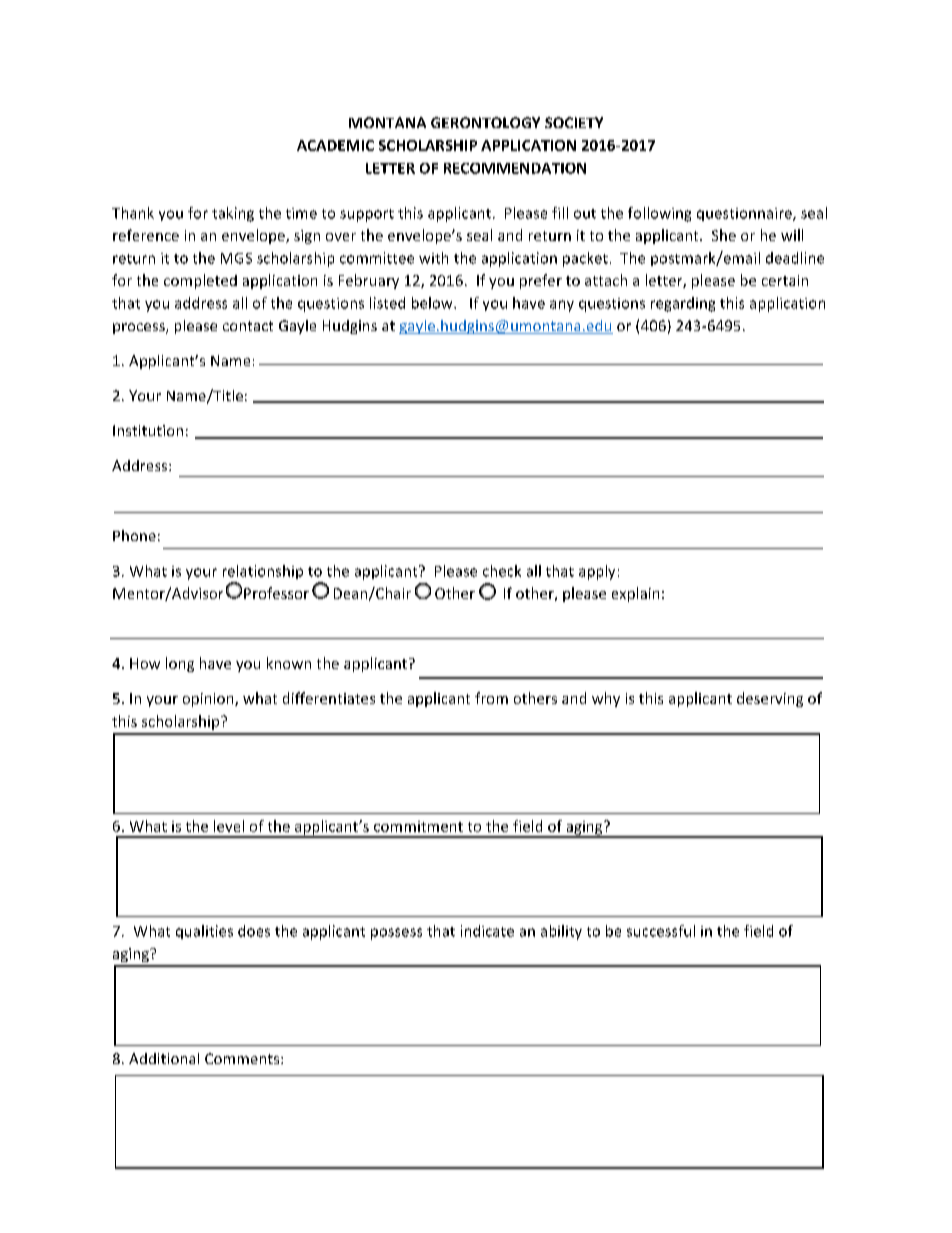  Describe the element at coordinates (491, 698) in the page. I see `from` at that location.
